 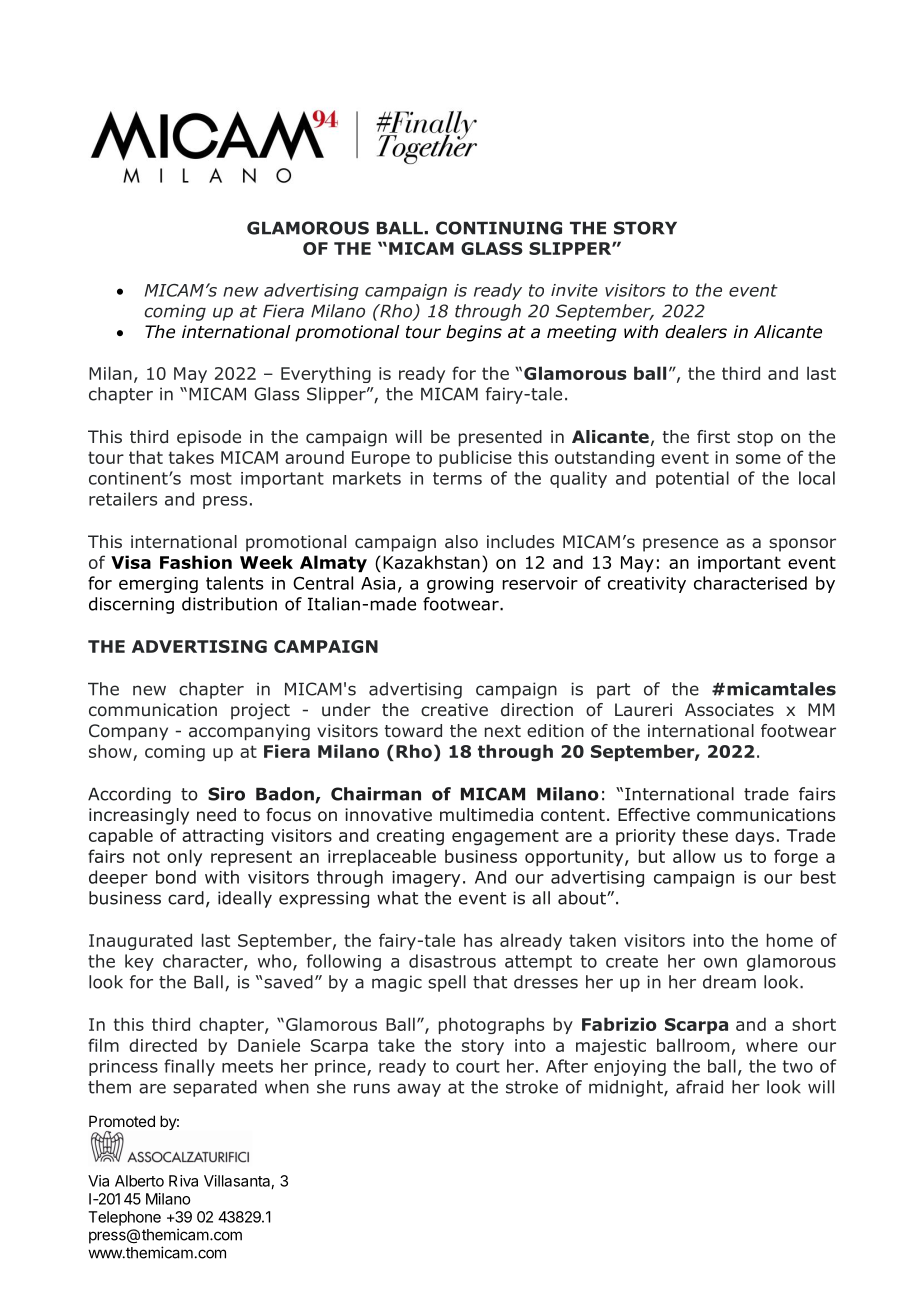 What do you see at coordinates (183, 1181) in the screenshot?
I see `Riva` at bounding box center [183, 1181].
